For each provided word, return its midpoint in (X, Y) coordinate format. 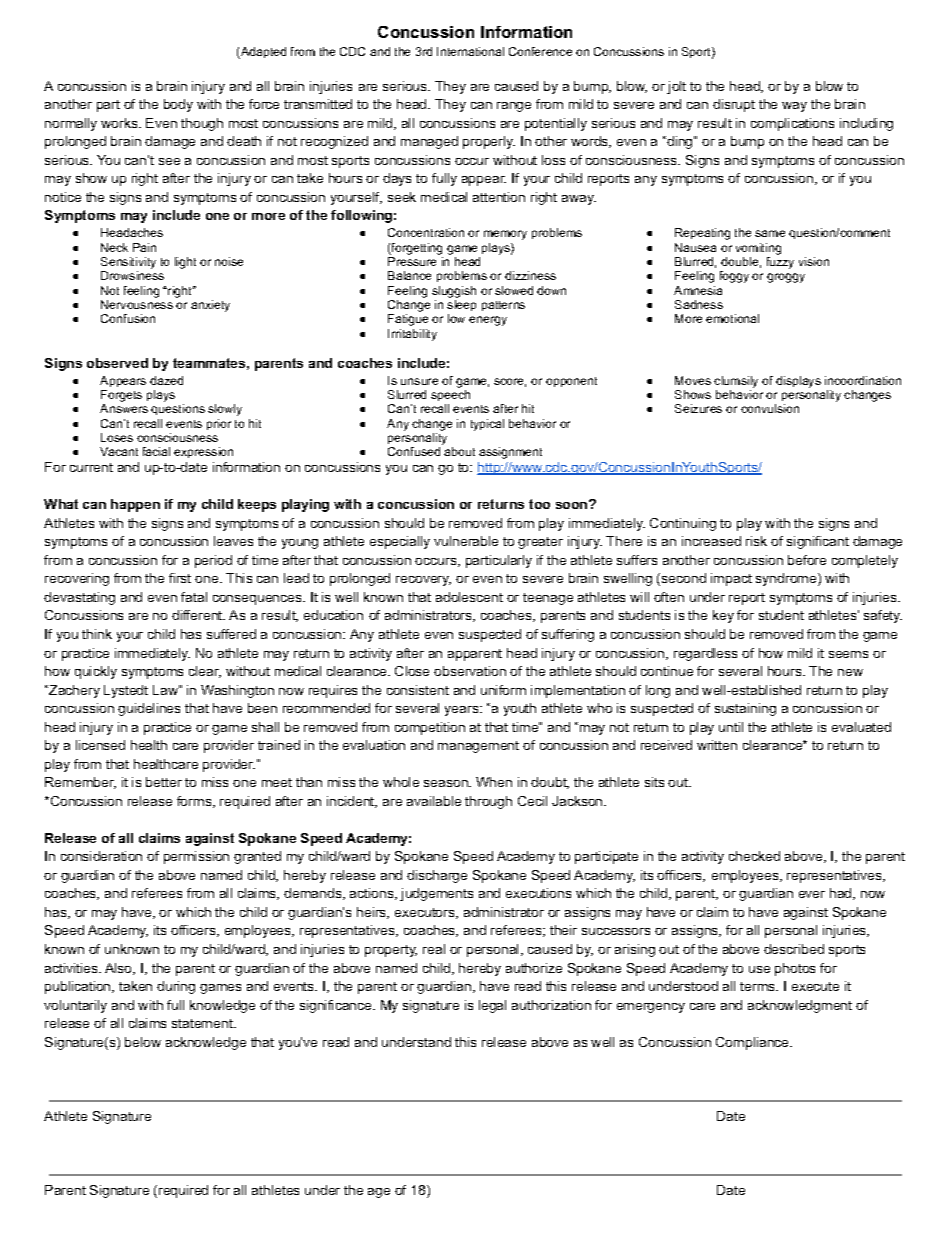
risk (756, 541)
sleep (461, 305)
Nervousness (137, 304)
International (470, 51)
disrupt (734, 105)
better (164, 782)
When (494, 782)
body (178, 105)
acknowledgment (800, 1006)
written (717, 745)
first (180, 578)
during (176, 987)
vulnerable (466, 541)
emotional (732, 318)
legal (492, 1006)
